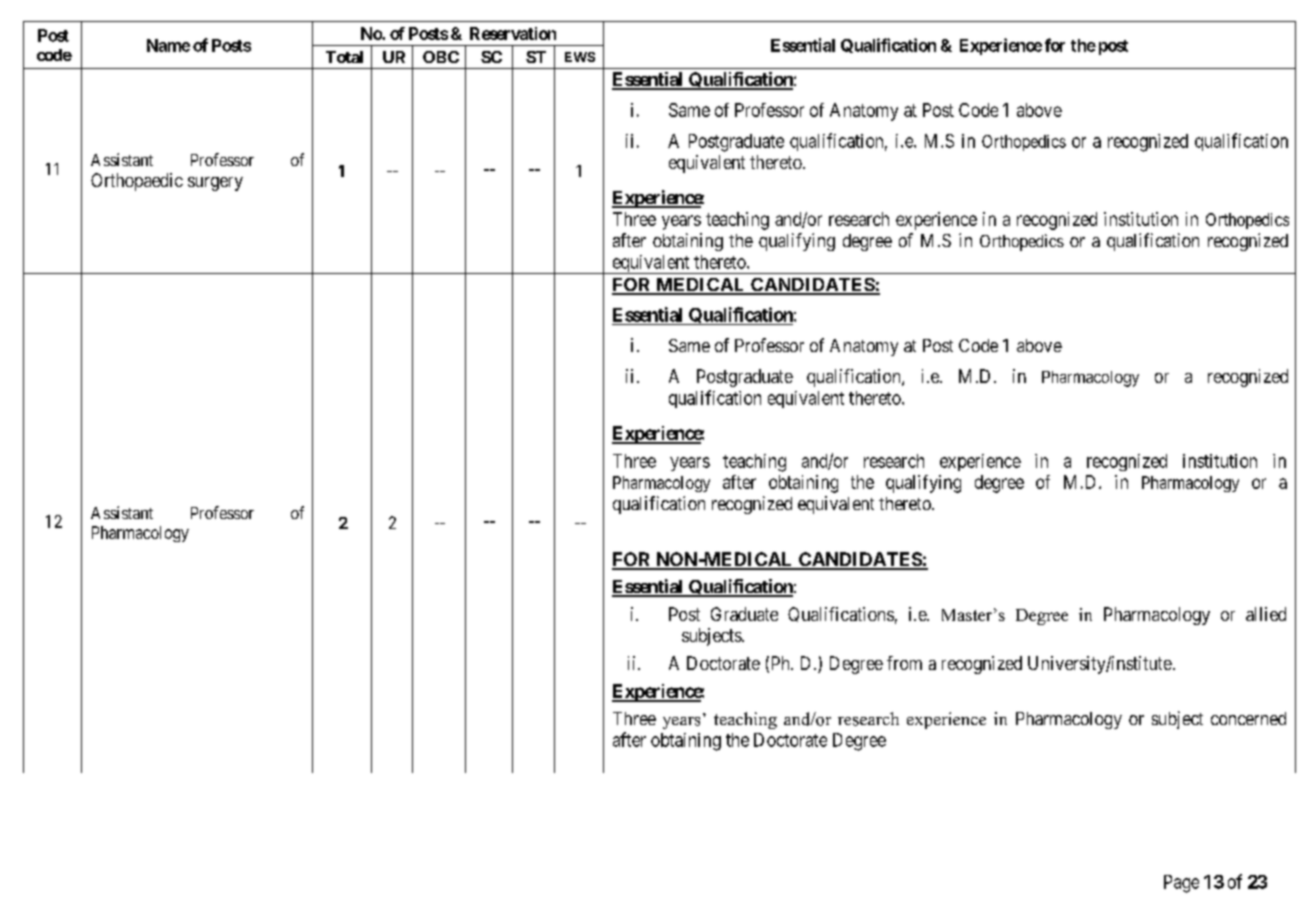 This screenshot has width=1308, height=924. Describe the element at coordinates (904, 663) in the screenshot. I see `from` at that location.
